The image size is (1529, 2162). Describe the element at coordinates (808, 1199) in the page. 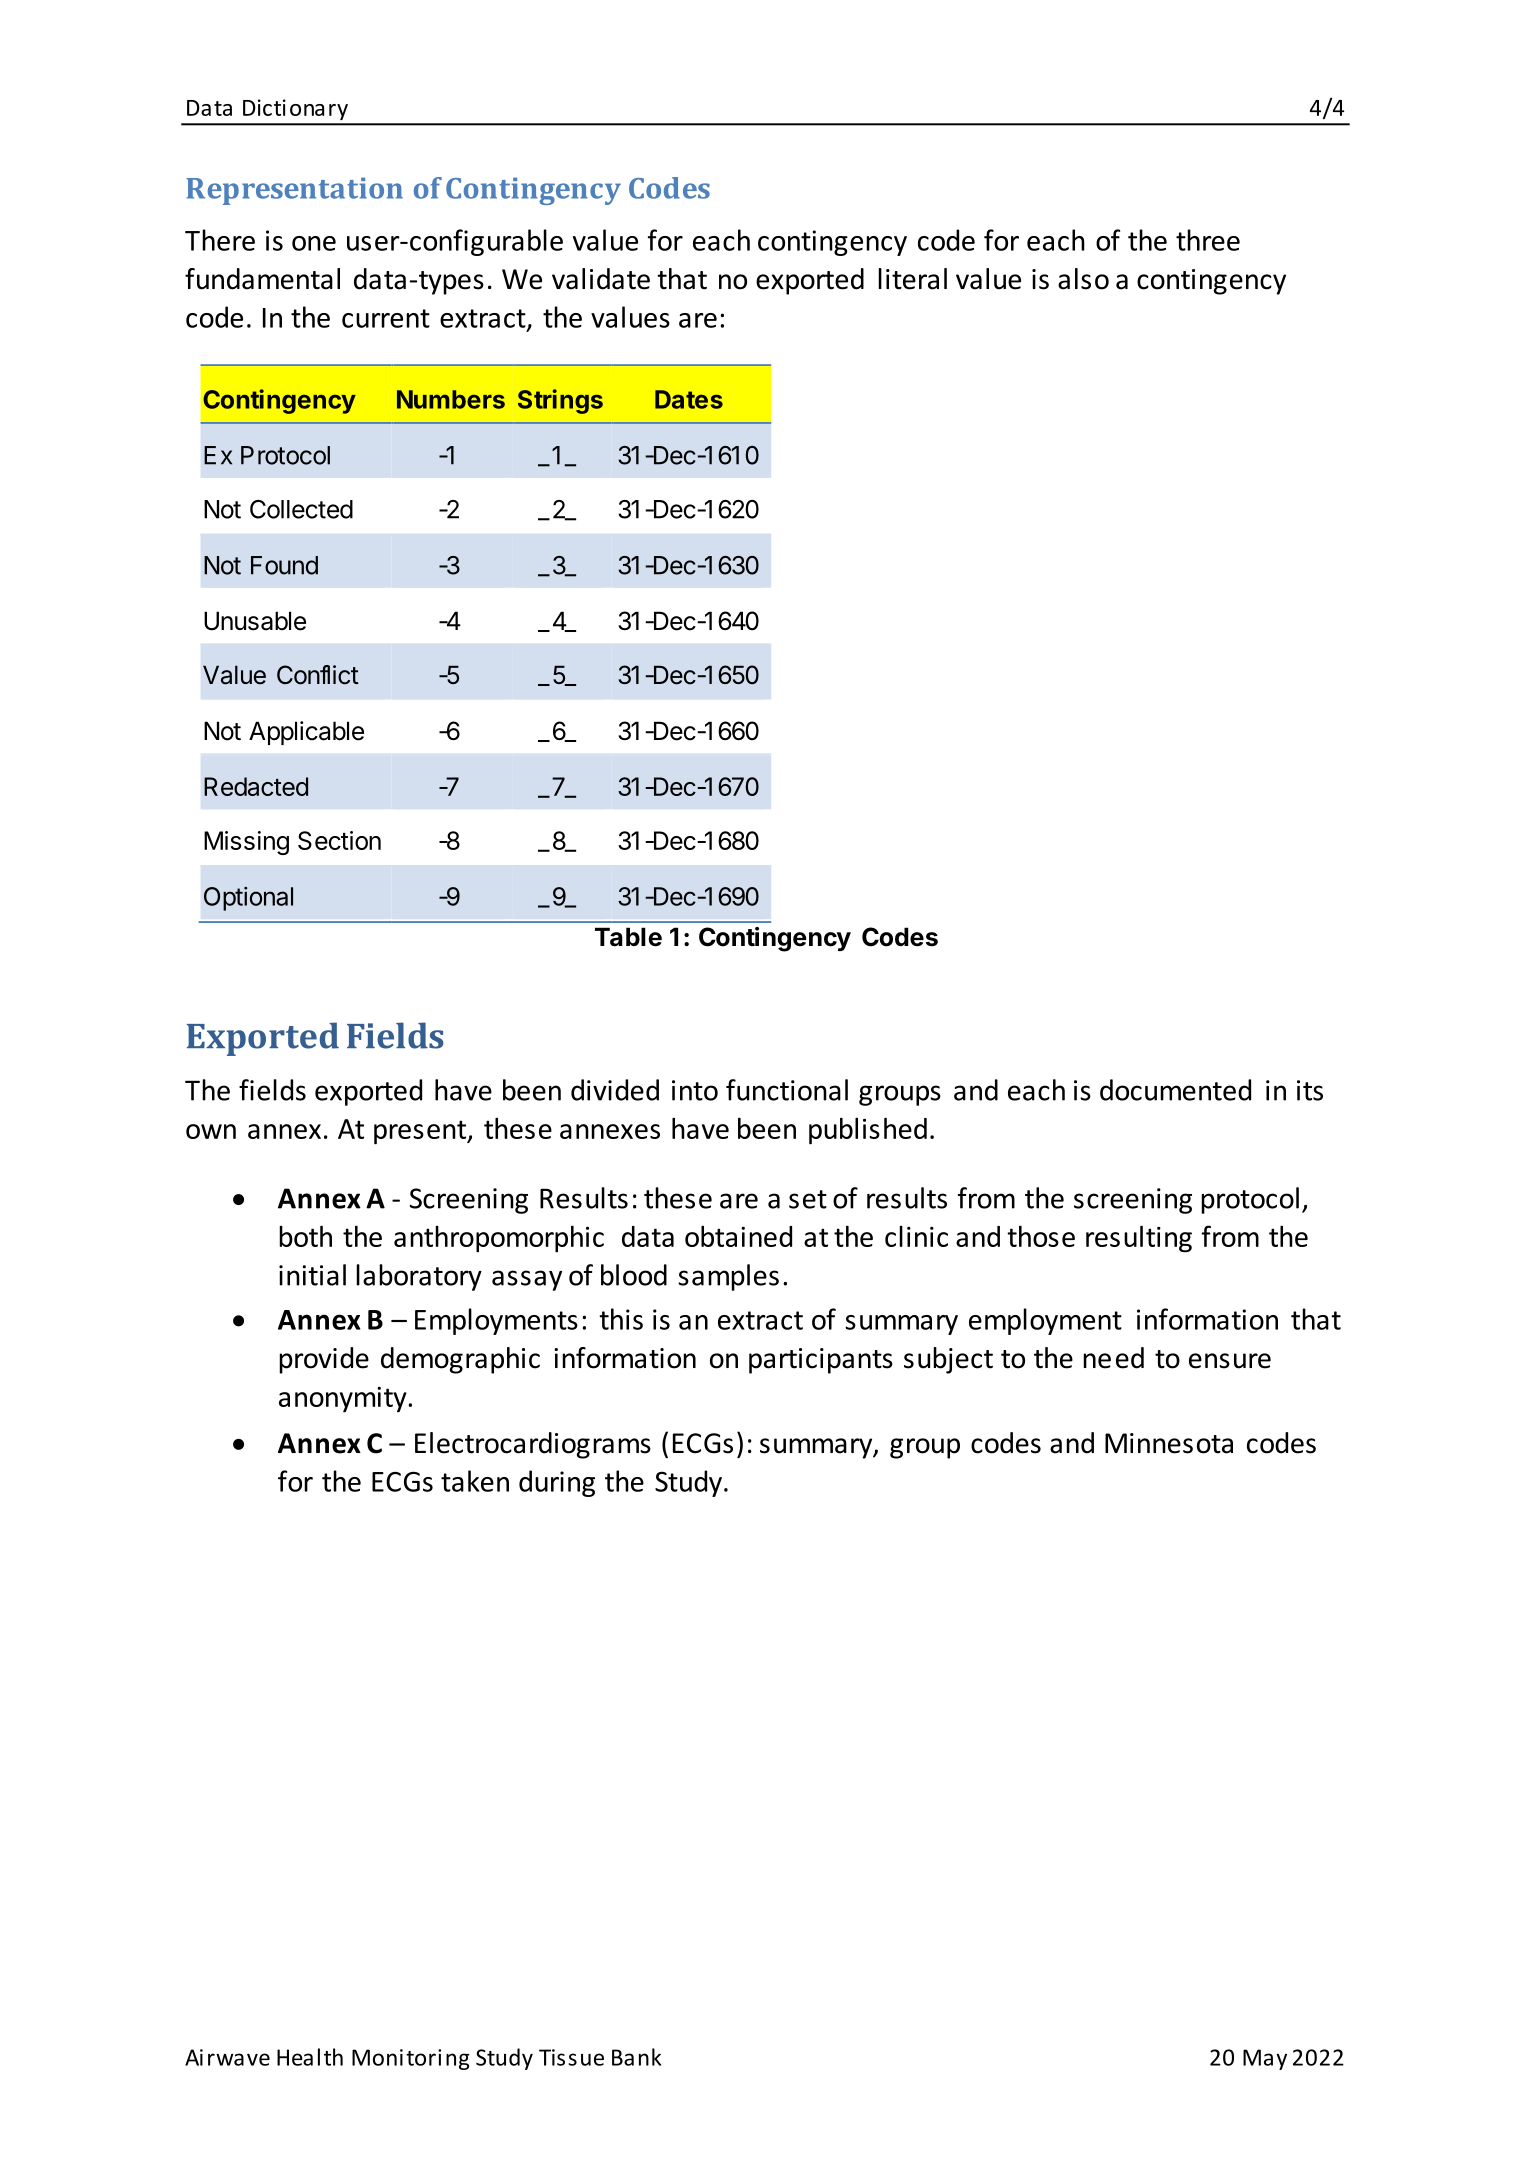

I see `set` at that location.
